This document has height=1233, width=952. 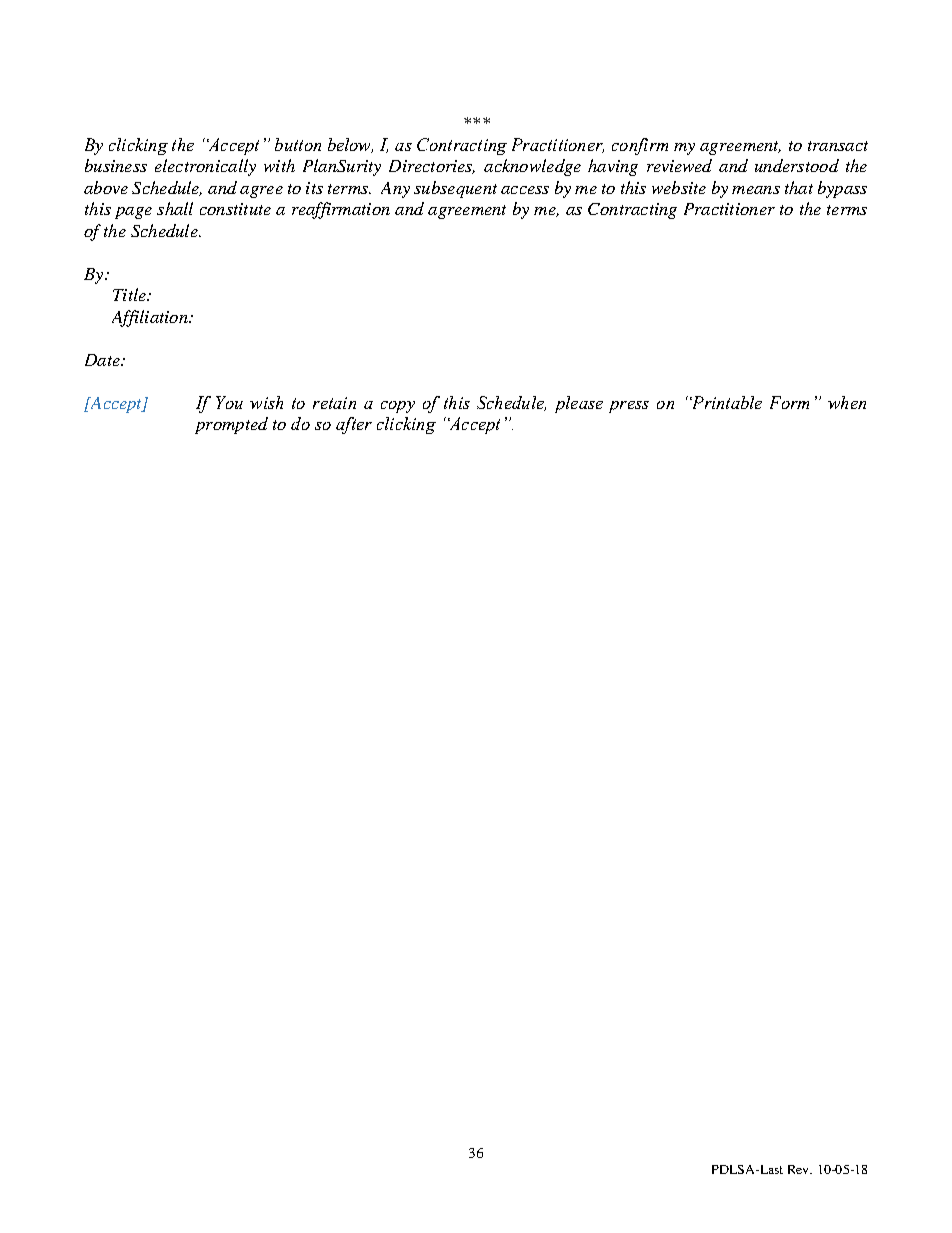 What do you see at coordinates (130, 294) in the document?
I see `Title` at bounding box center [130, 294].
